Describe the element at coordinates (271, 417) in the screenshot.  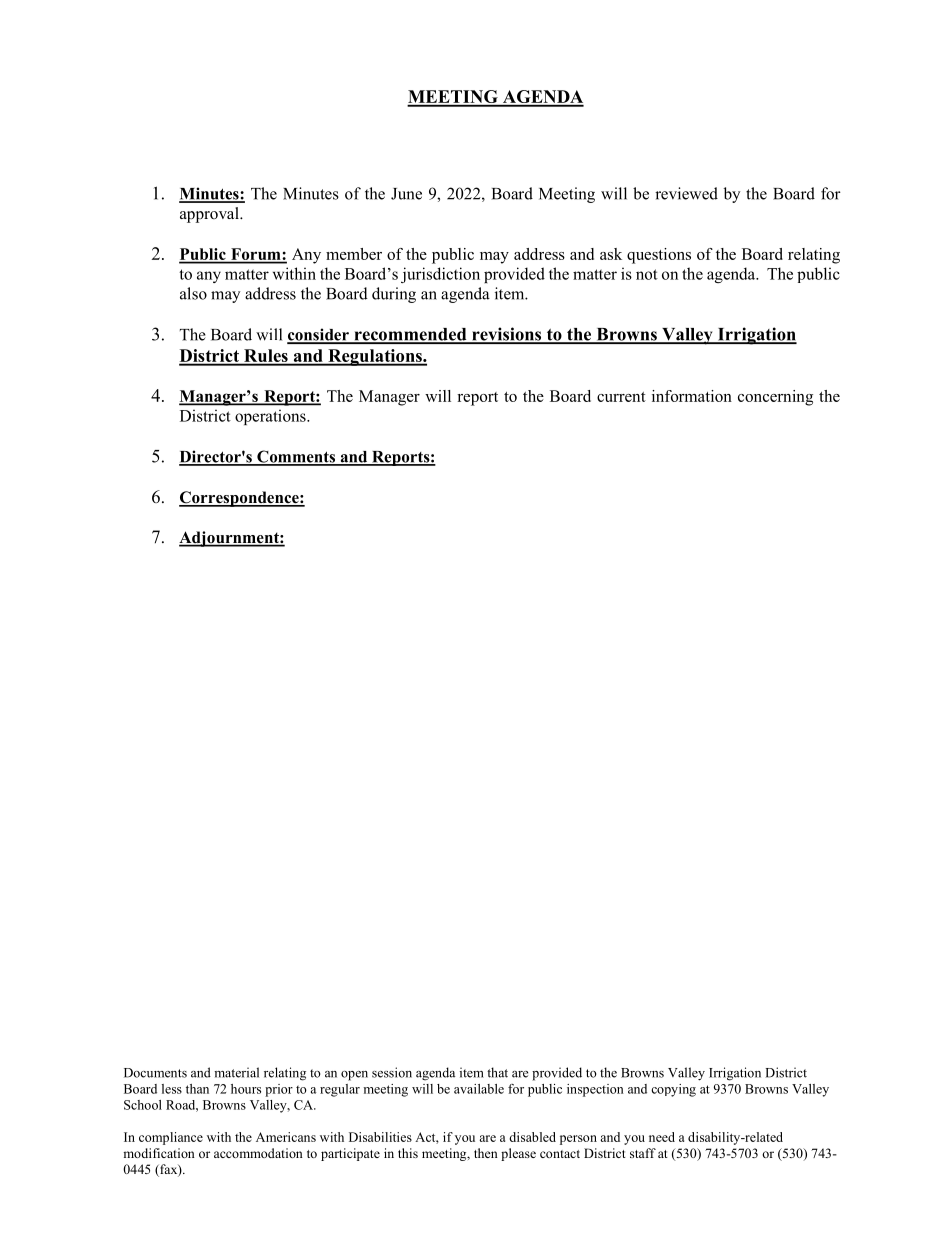
I see `operations` at that location.
